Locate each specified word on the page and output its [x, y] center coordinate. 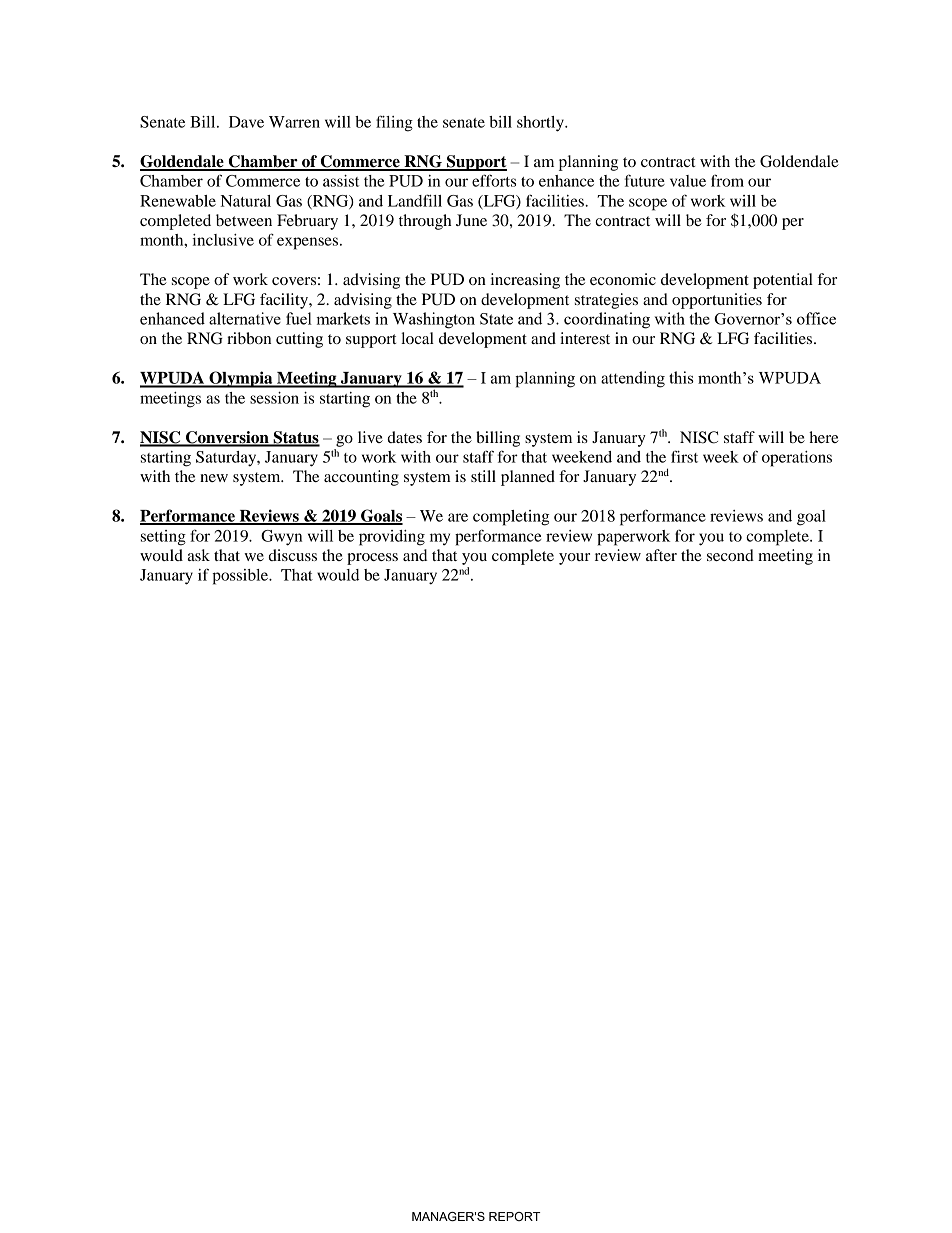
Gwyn [281, 538]
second [730, 555]
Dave [246, 122]
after [661, 555]
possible [241, 577]
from [727, 180]
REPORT [515, 1216]
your [574, 559]
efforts [494, 180]
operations [797, 459]
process [372, 559]
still [483, 476]
